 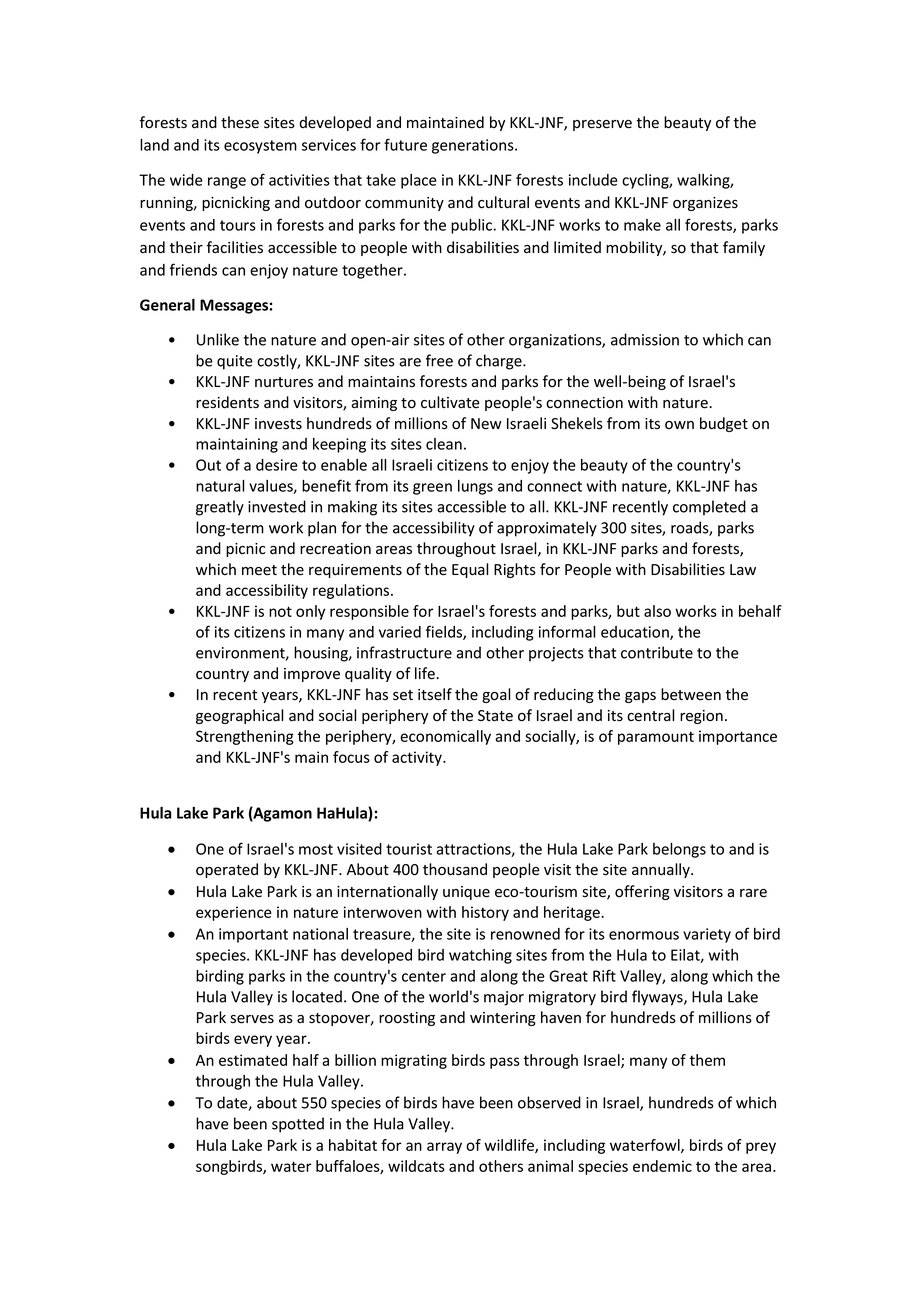 What do you see at coordinates (298, 1125) in the image?
I see `spotted` at bounding box center [298, 1125].
